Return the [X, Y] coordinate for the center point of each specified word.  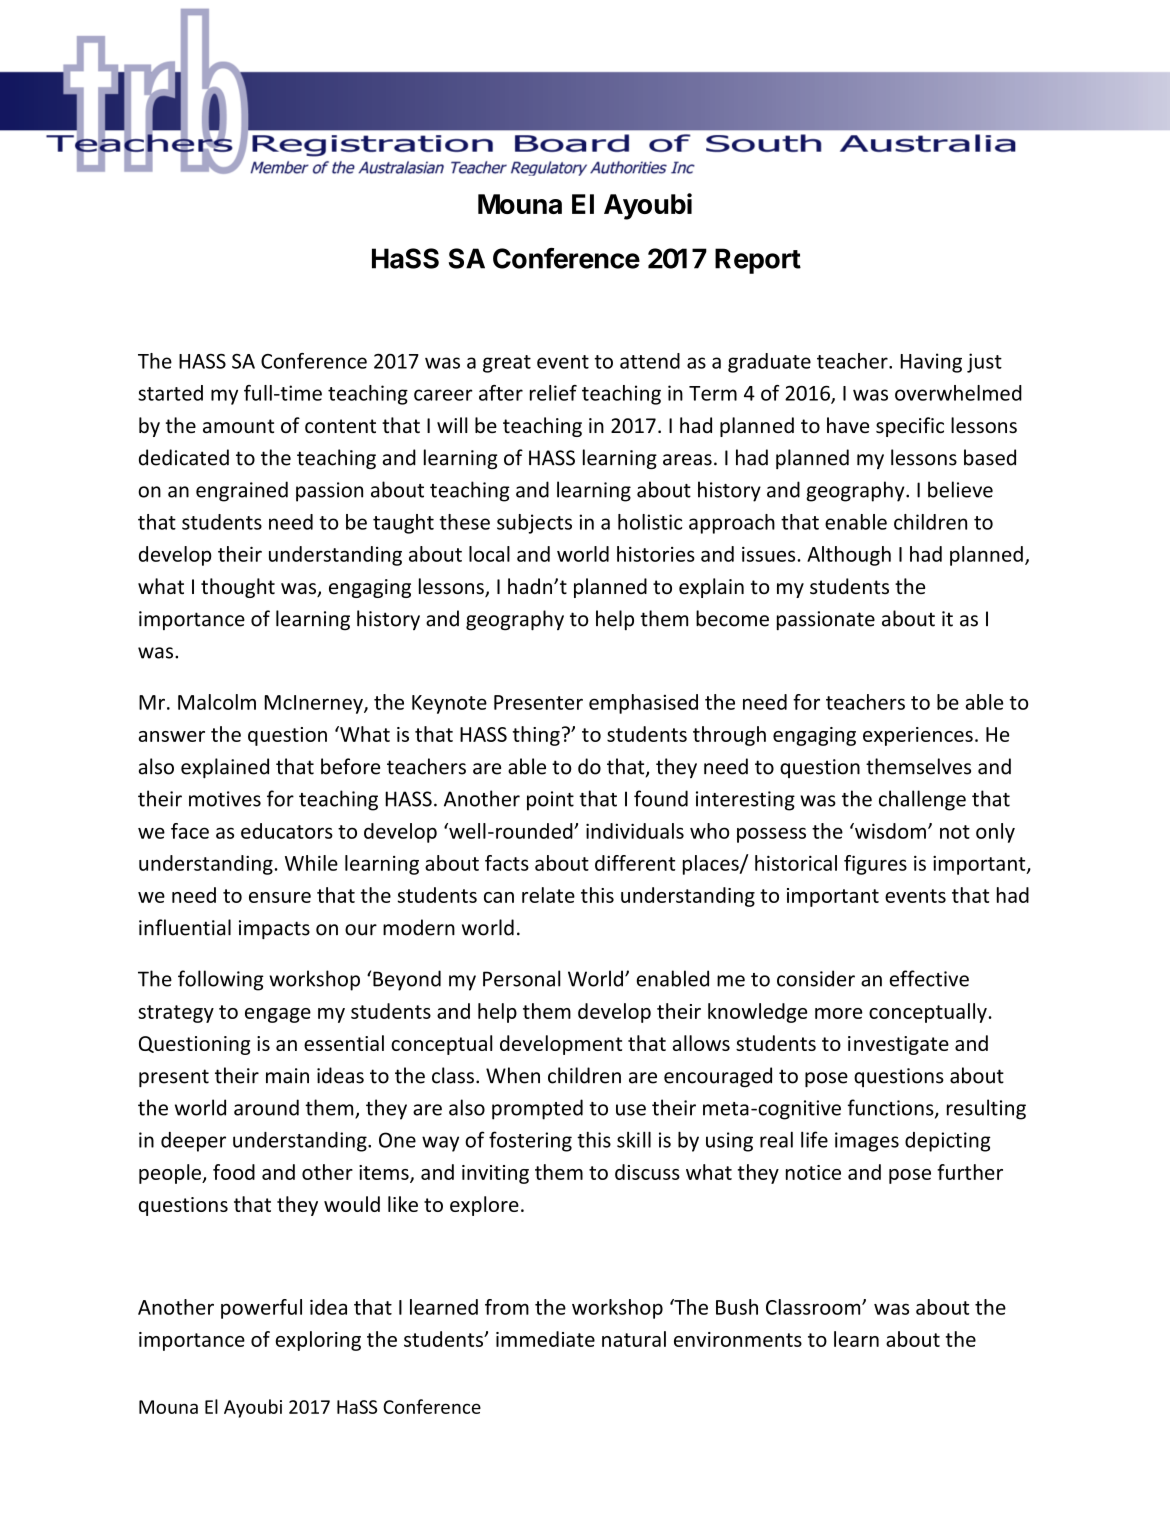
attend [650, 361]
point [550, 801]
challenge [922, 800]
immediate [545, 1339]
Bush [737, 1307]
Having [931, 363]
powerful [261, 1309]
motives [225, 799]
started [170, 393]
